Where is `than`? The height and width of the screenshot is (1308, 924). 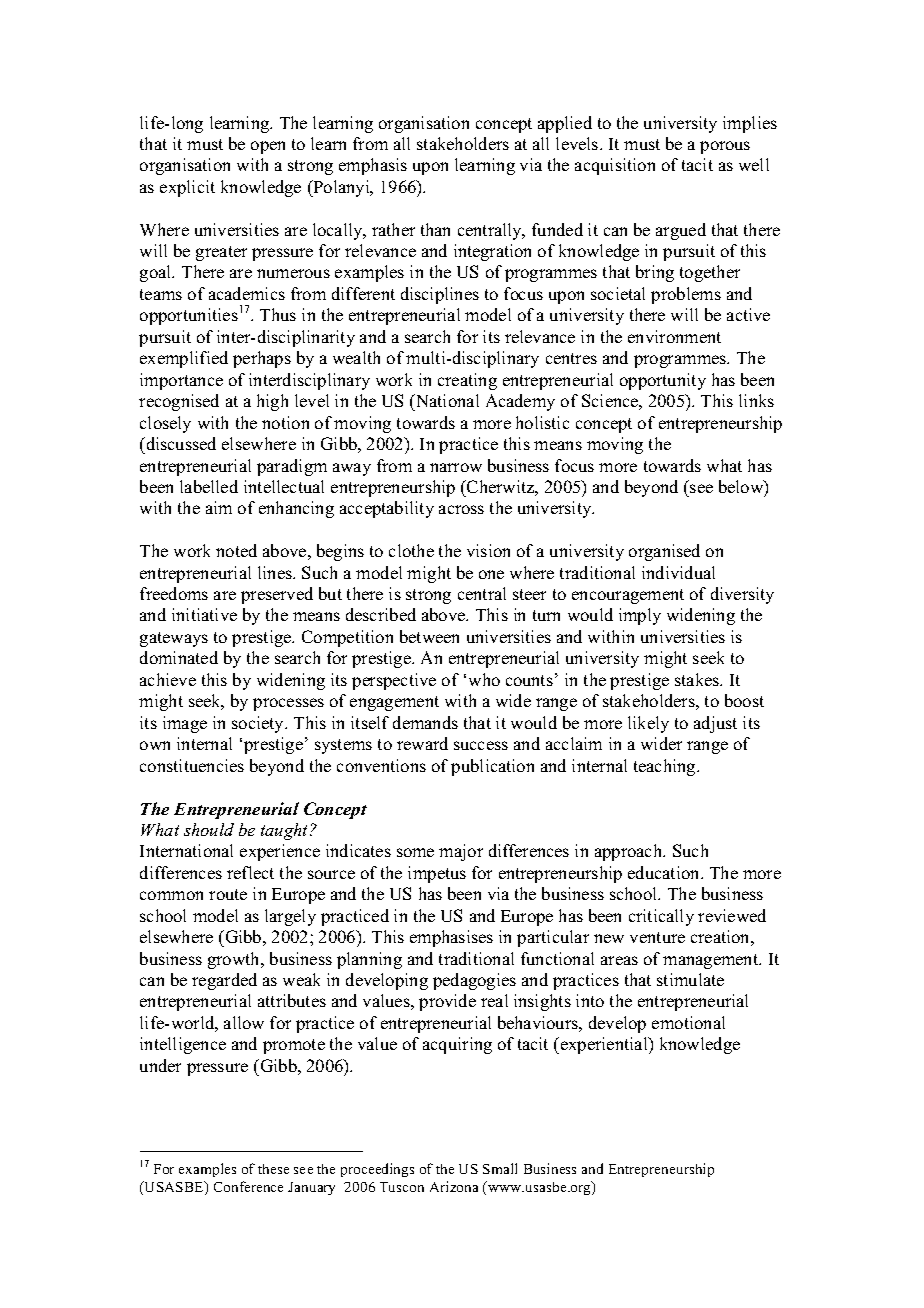 than is located at coordinates (435, 229).
